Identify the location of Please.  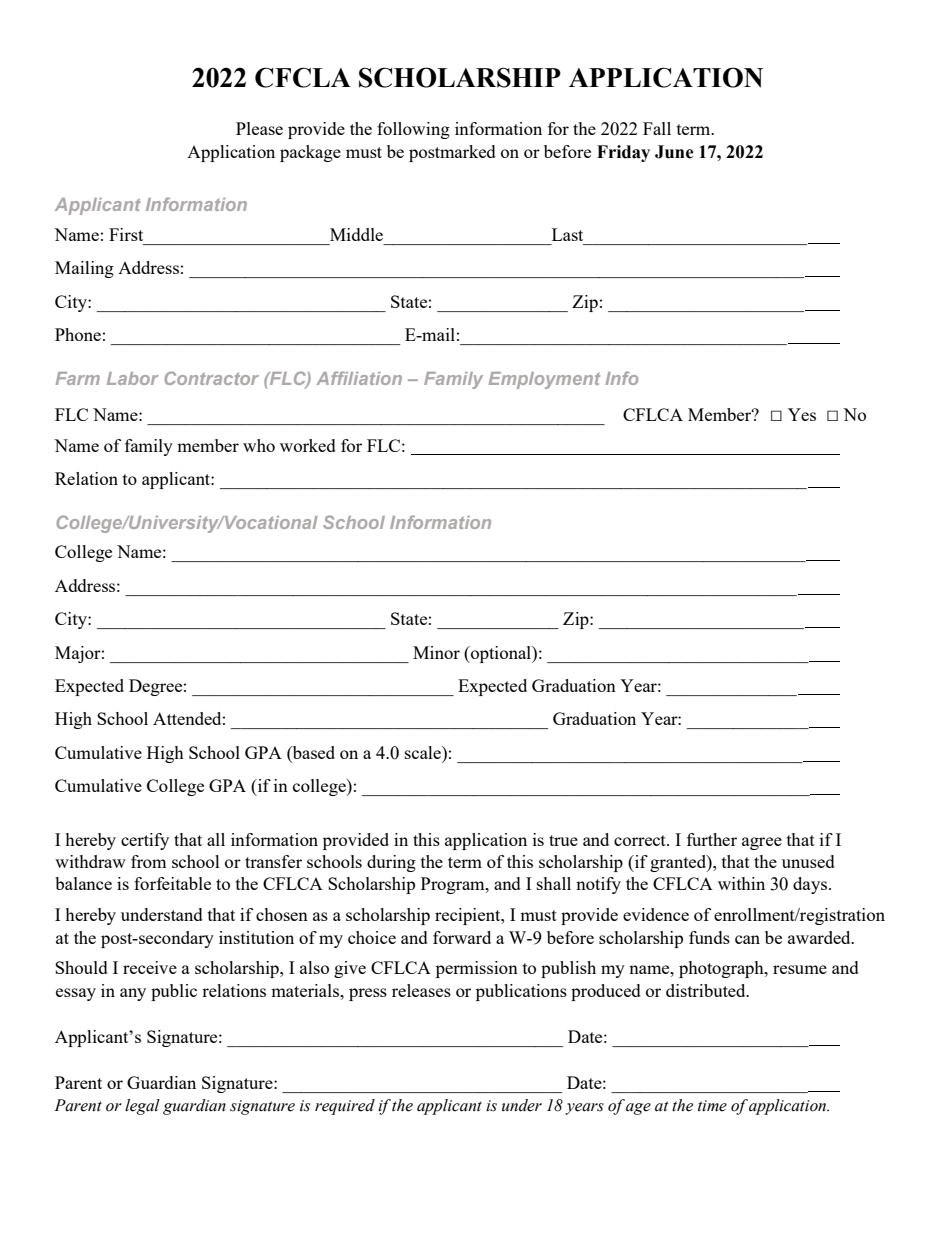
(259, 128).
